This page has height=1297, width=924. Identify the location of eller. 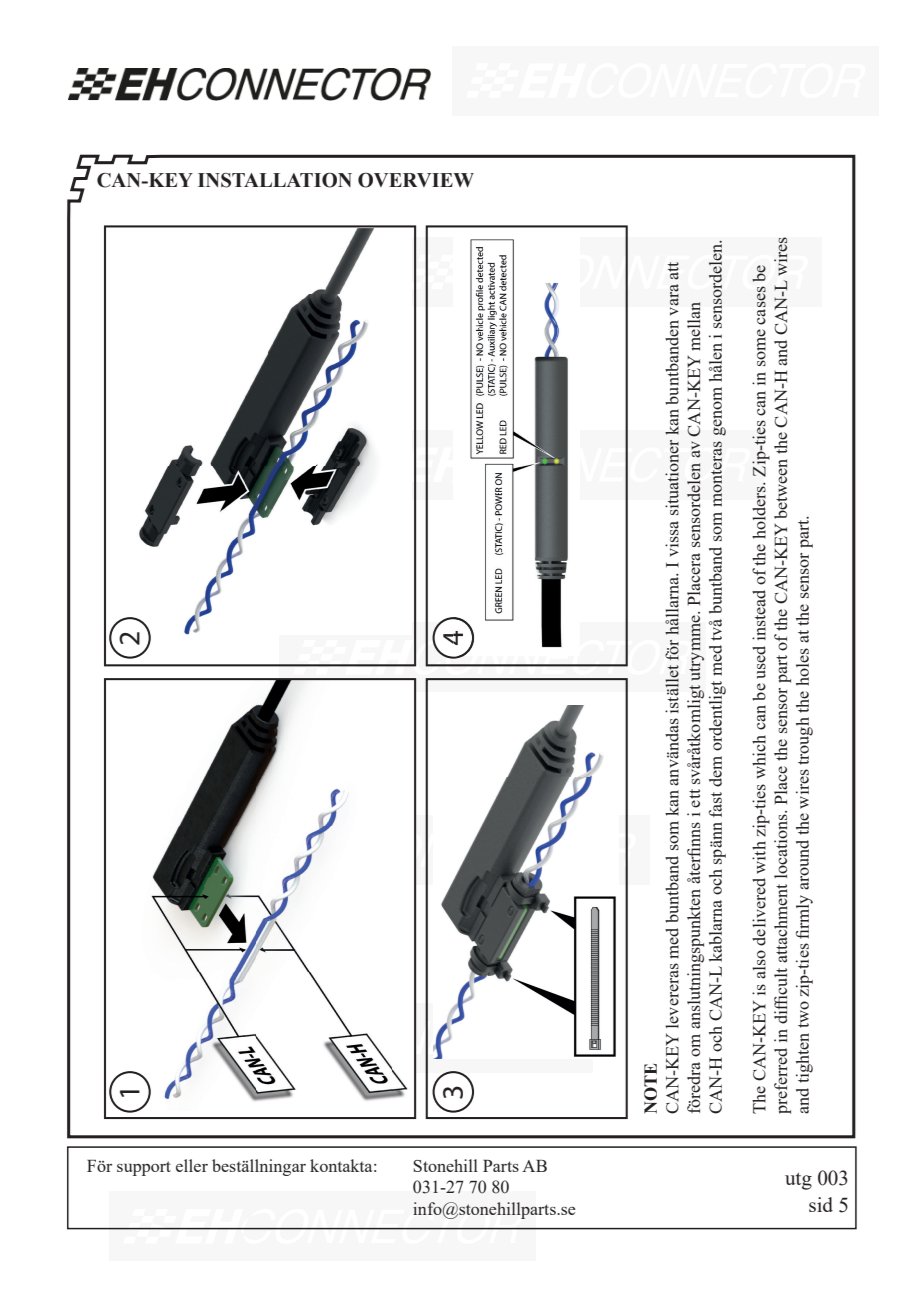
(192, 1165).
